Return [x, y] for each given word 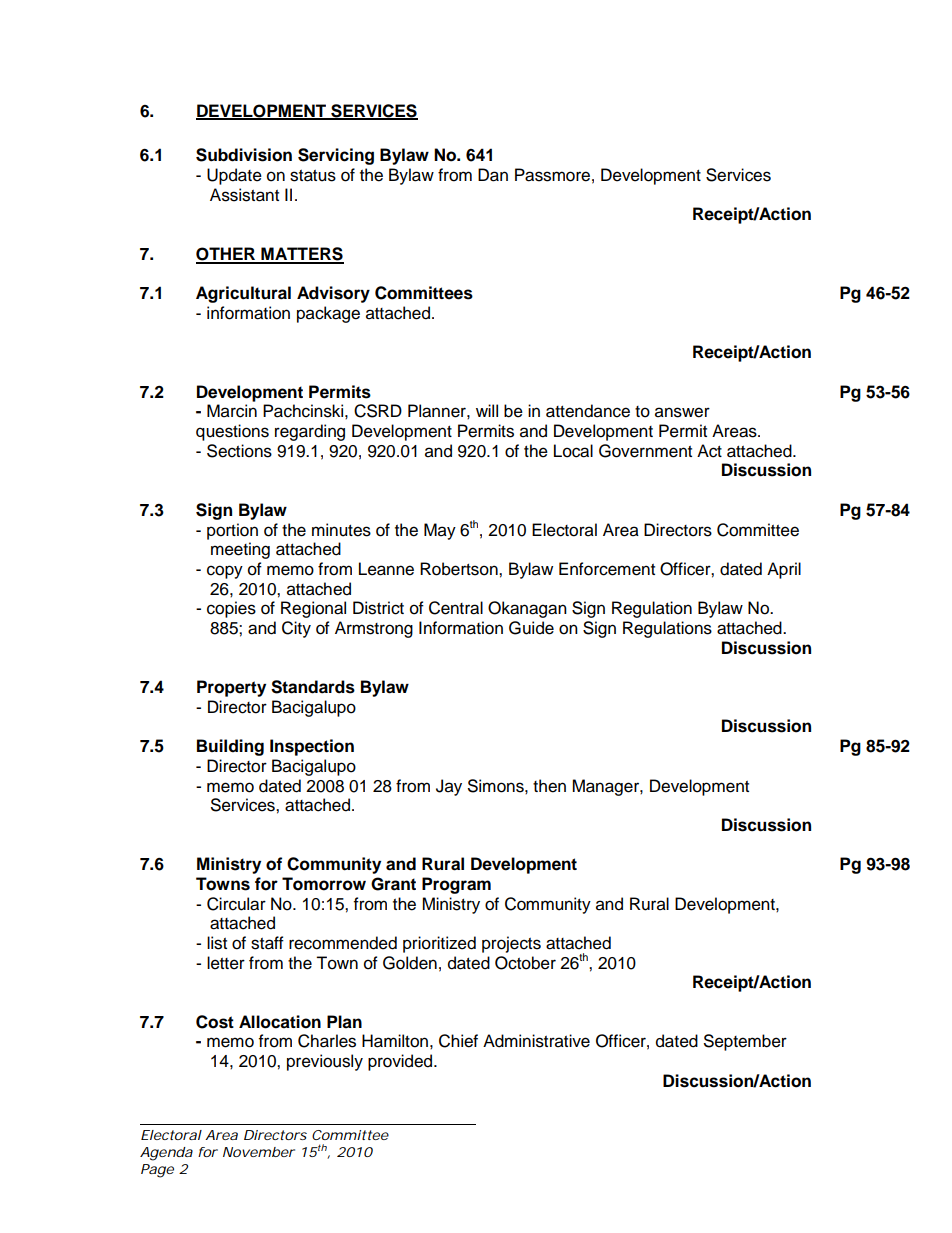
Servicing [336, 156]
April [784, 570]
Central [456, 608]
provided [401, 1062]
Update [234, 176]
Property [231, 688]
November [259, 1152]
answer [682, 412]
